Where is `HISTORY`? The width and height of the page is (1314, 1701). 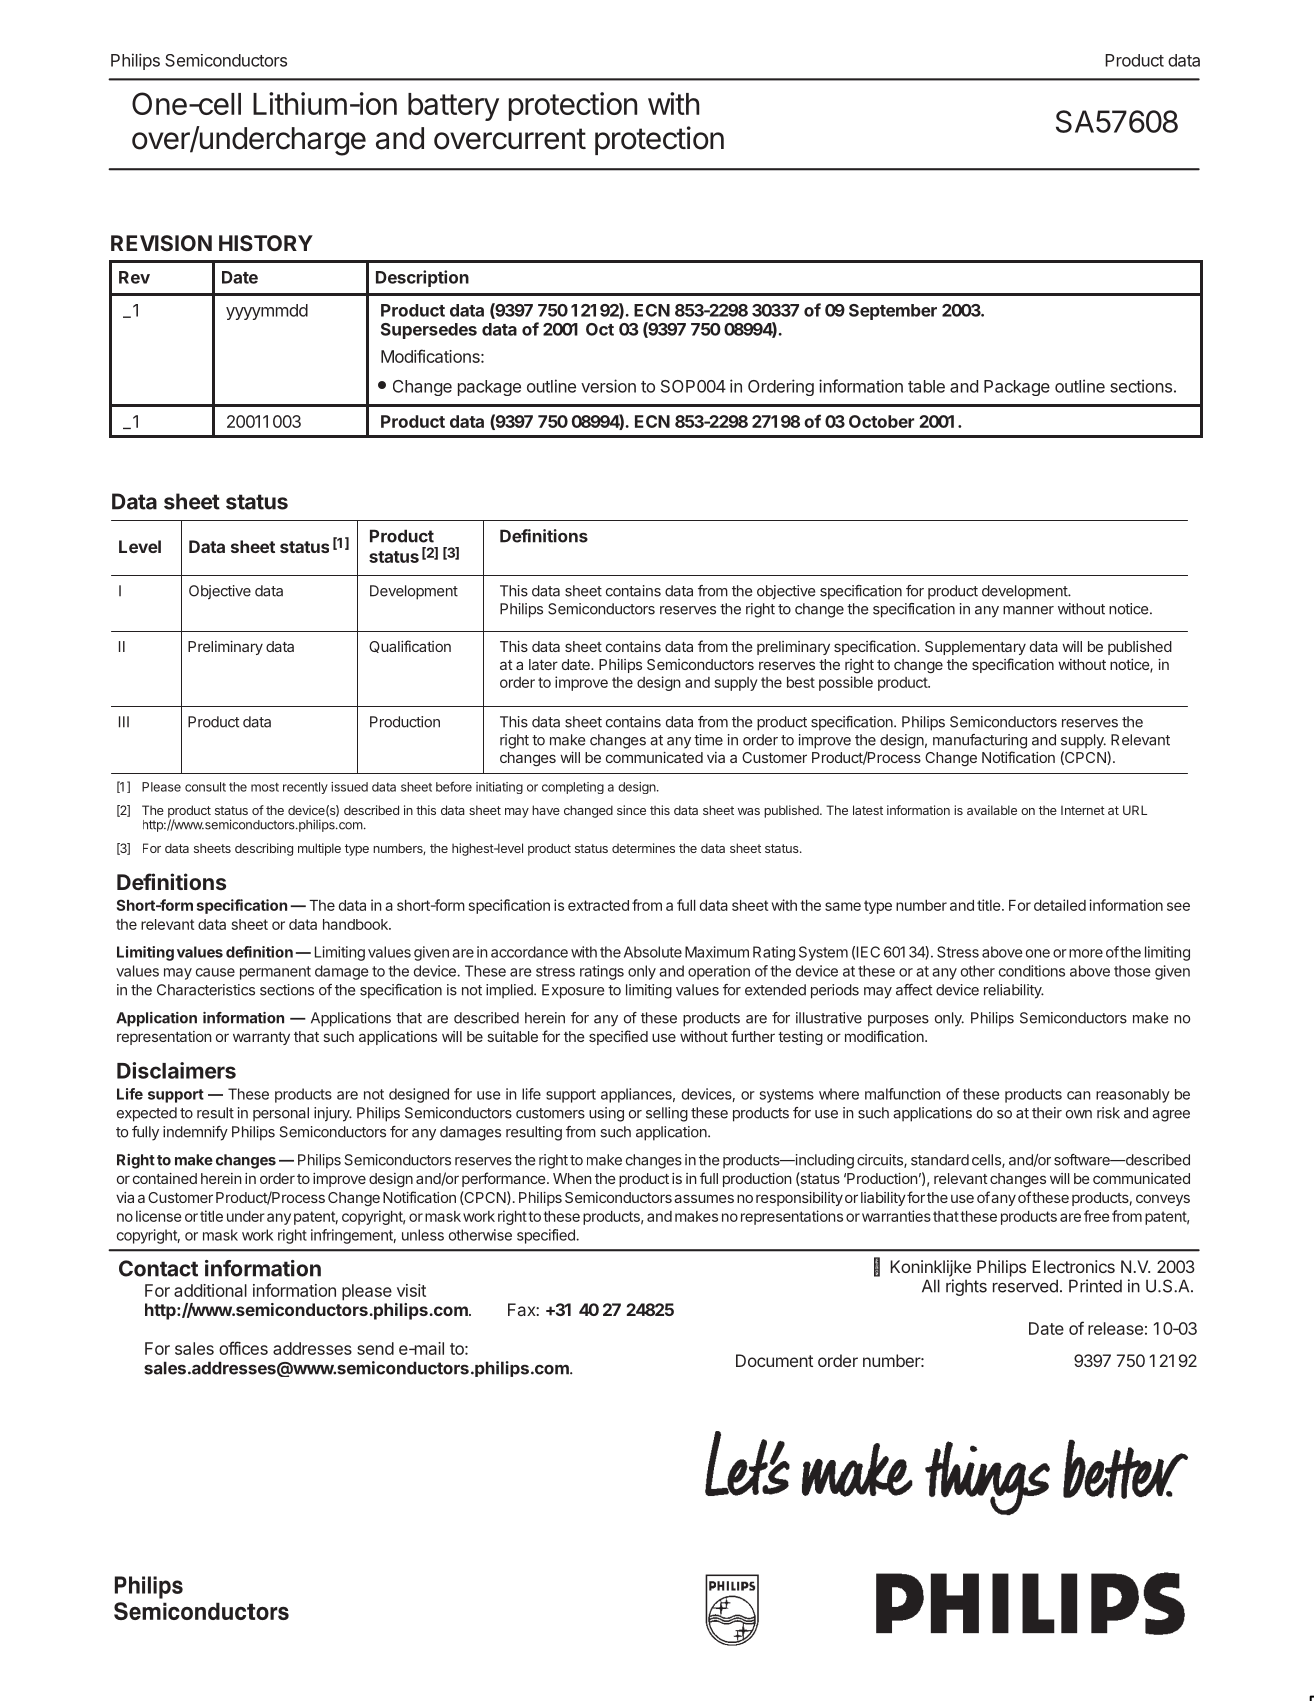
HISTORY is located at coordinates (266, 243).
